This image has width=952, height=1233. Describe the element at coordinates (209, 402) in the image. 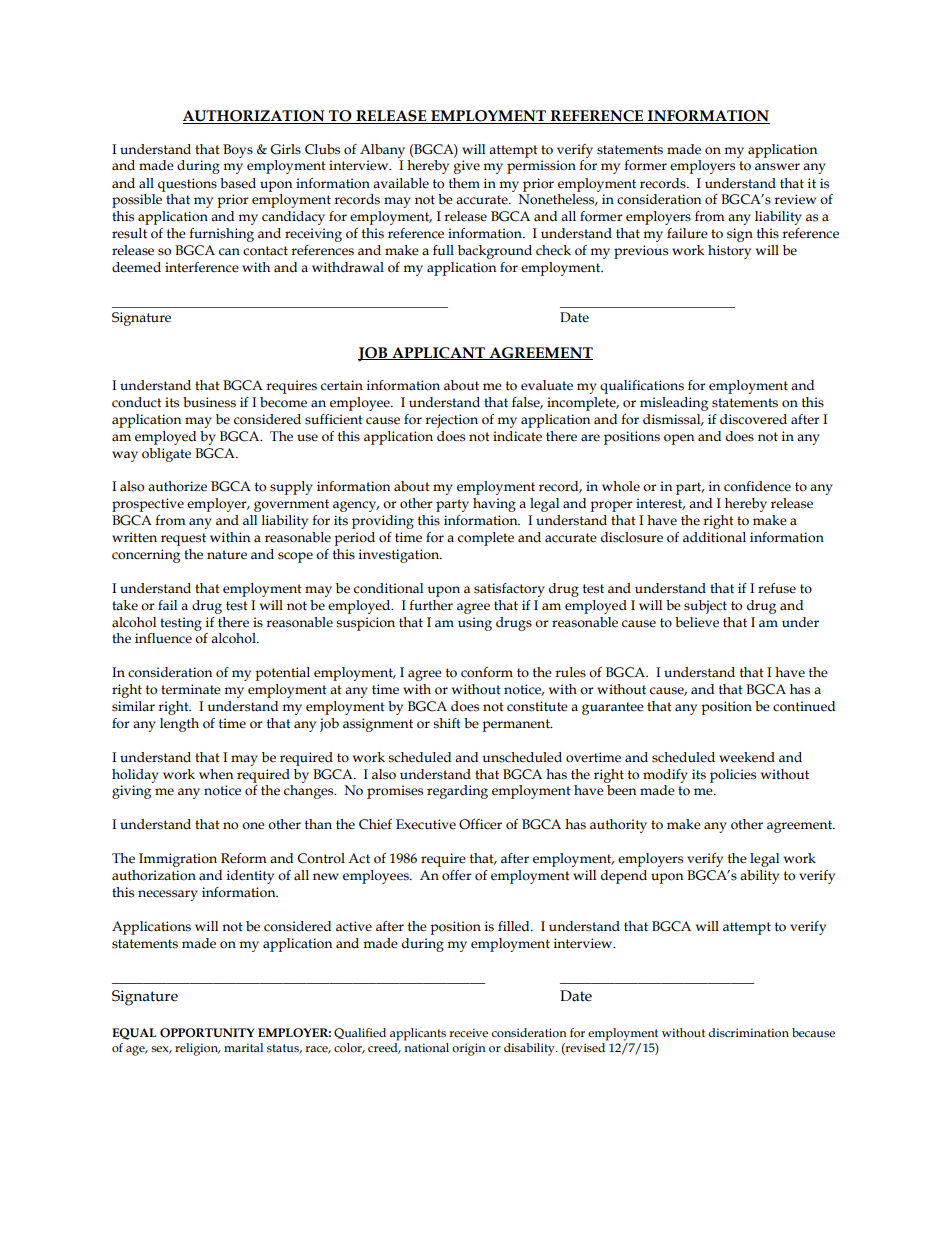

I see `business` at that location.
